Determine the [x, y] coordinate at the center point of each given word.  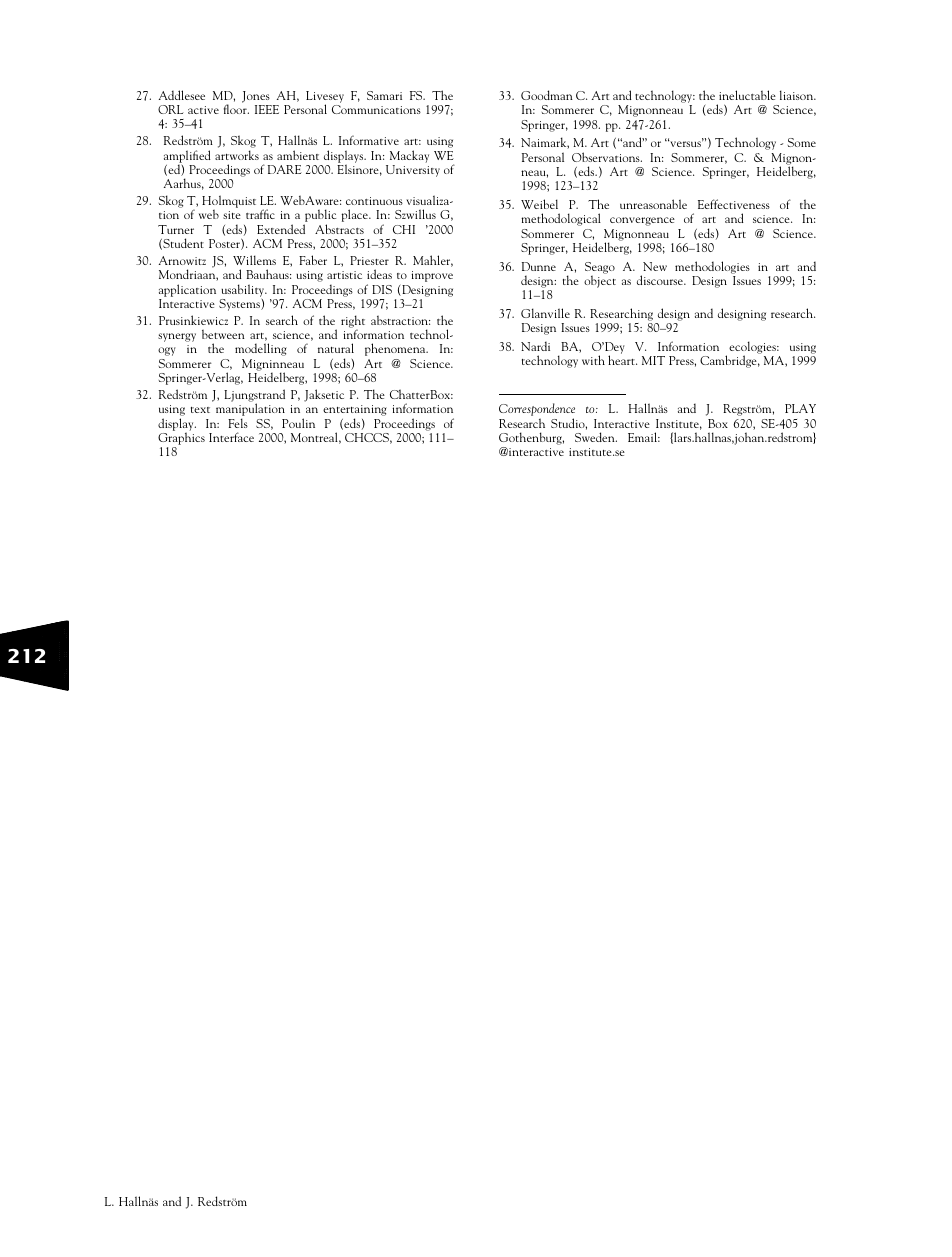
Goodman [547, 95]
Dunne [539, 266]
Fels [238, 423]
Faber [313, 260]
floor [236, 109]
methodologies [712, 267]
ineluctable [747, 95]
